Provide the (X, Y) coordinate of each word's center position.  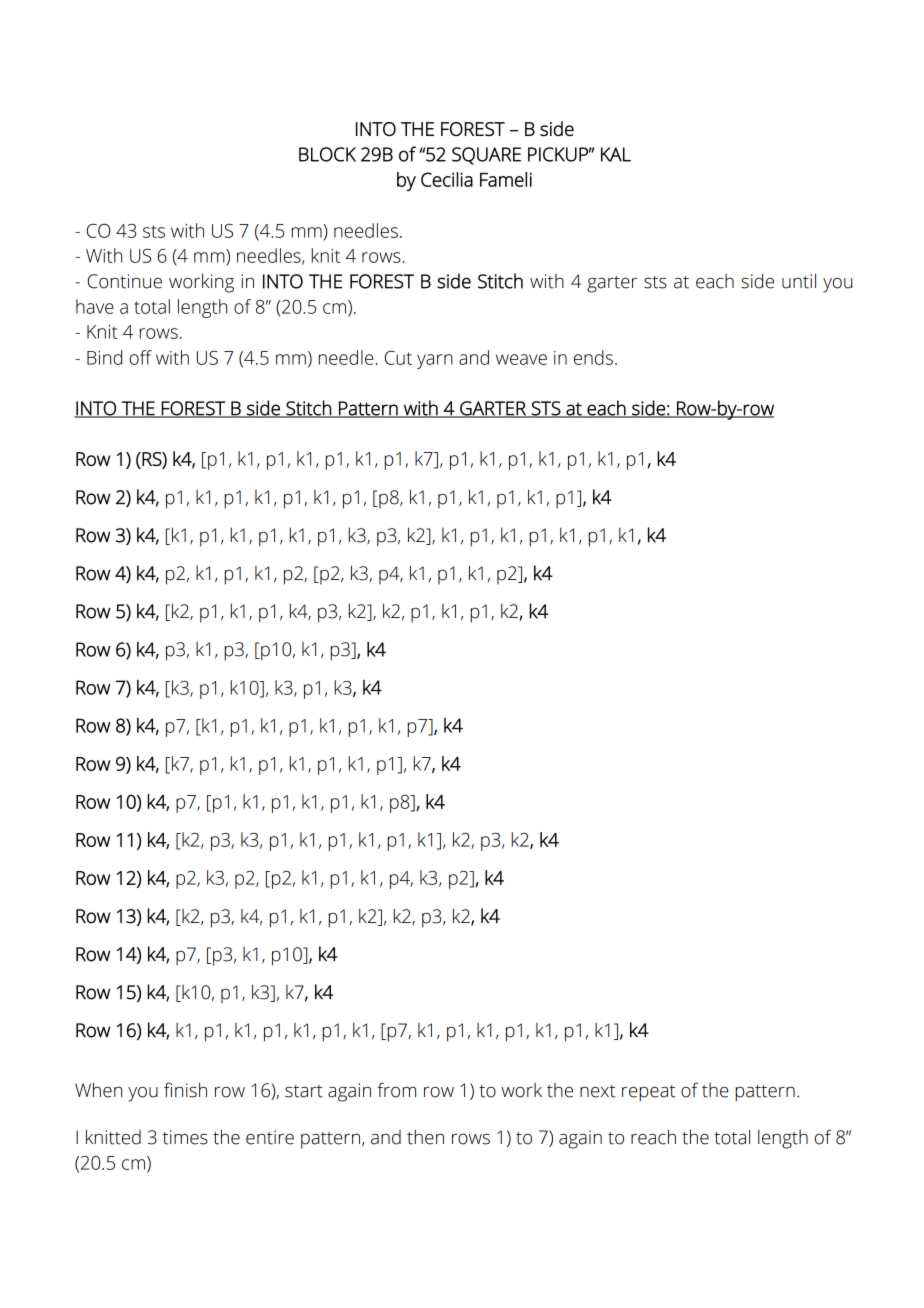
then (425, 1137)
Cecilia (447, 179)
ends (593, 357)
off (140, 357)
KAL (616, 154)
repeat (648, 1093)
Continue (125, 281)
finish (185, 1090)
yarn (435, 361)
